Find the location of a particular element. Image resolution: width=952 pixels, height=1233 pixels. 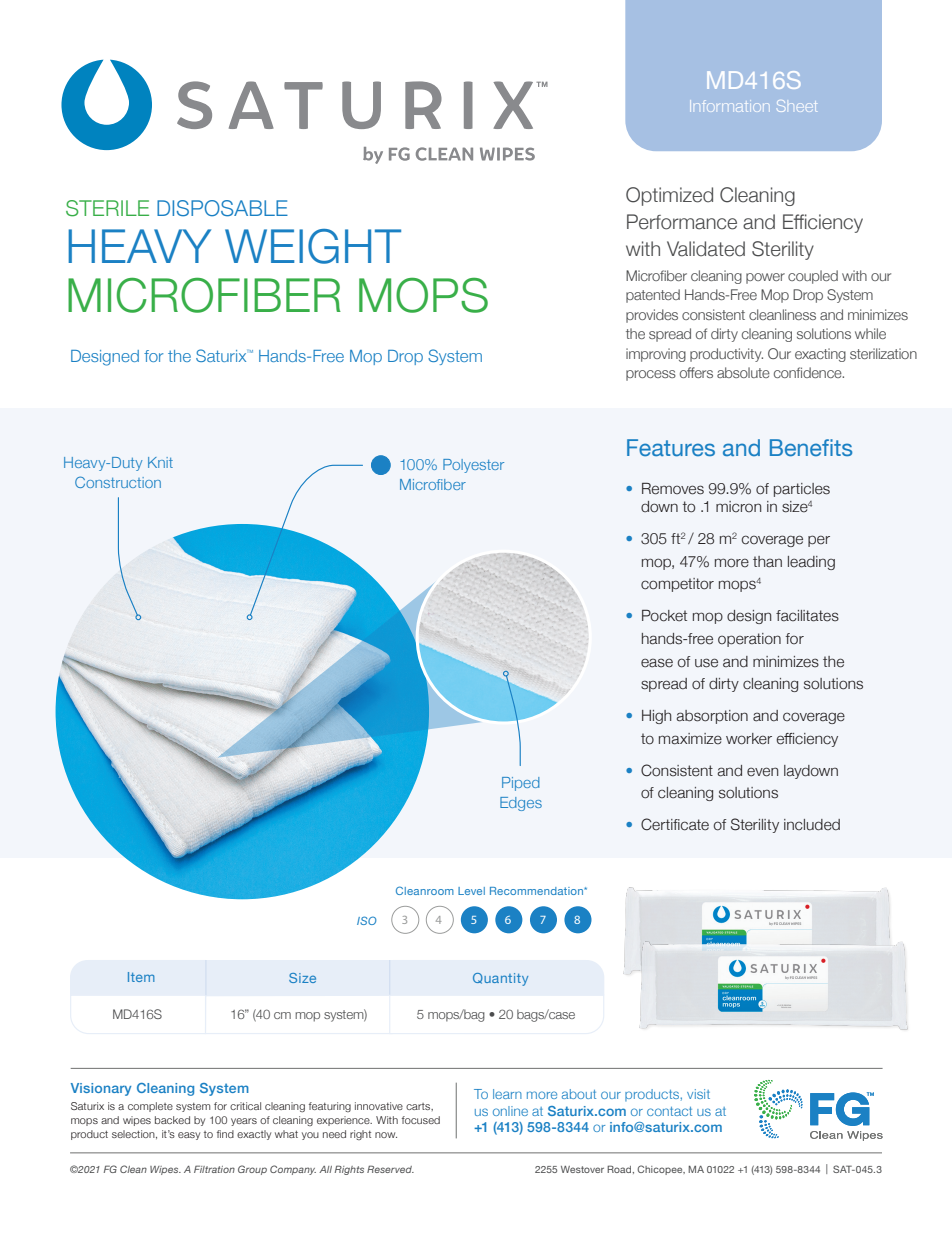

Sheet is located at coordinates (797, 106).
